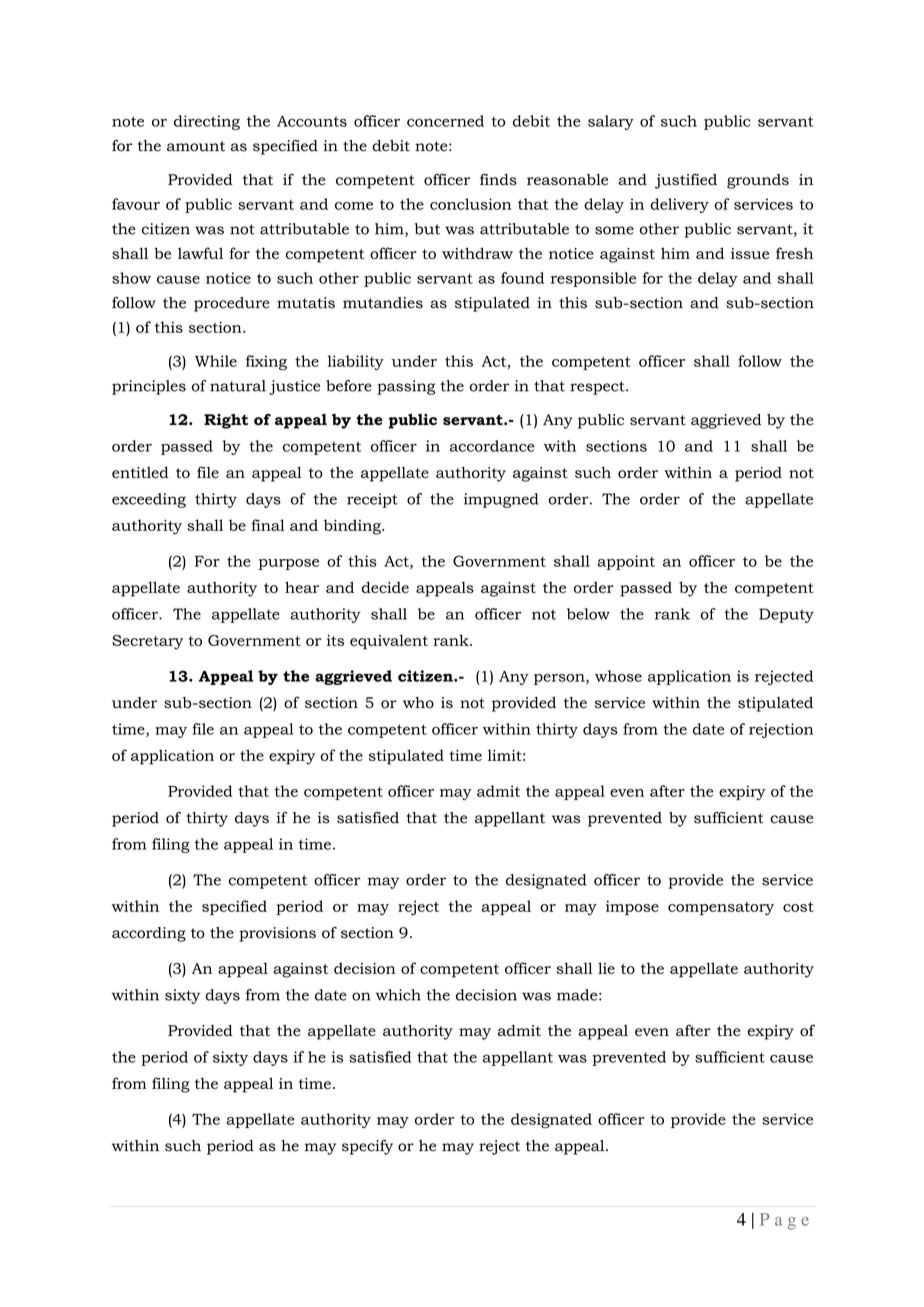 The image size is (924, 1307). What do you see at coordinates (389, 642) in the document?
I see `equivalent` at bounding box center [389, 642].
